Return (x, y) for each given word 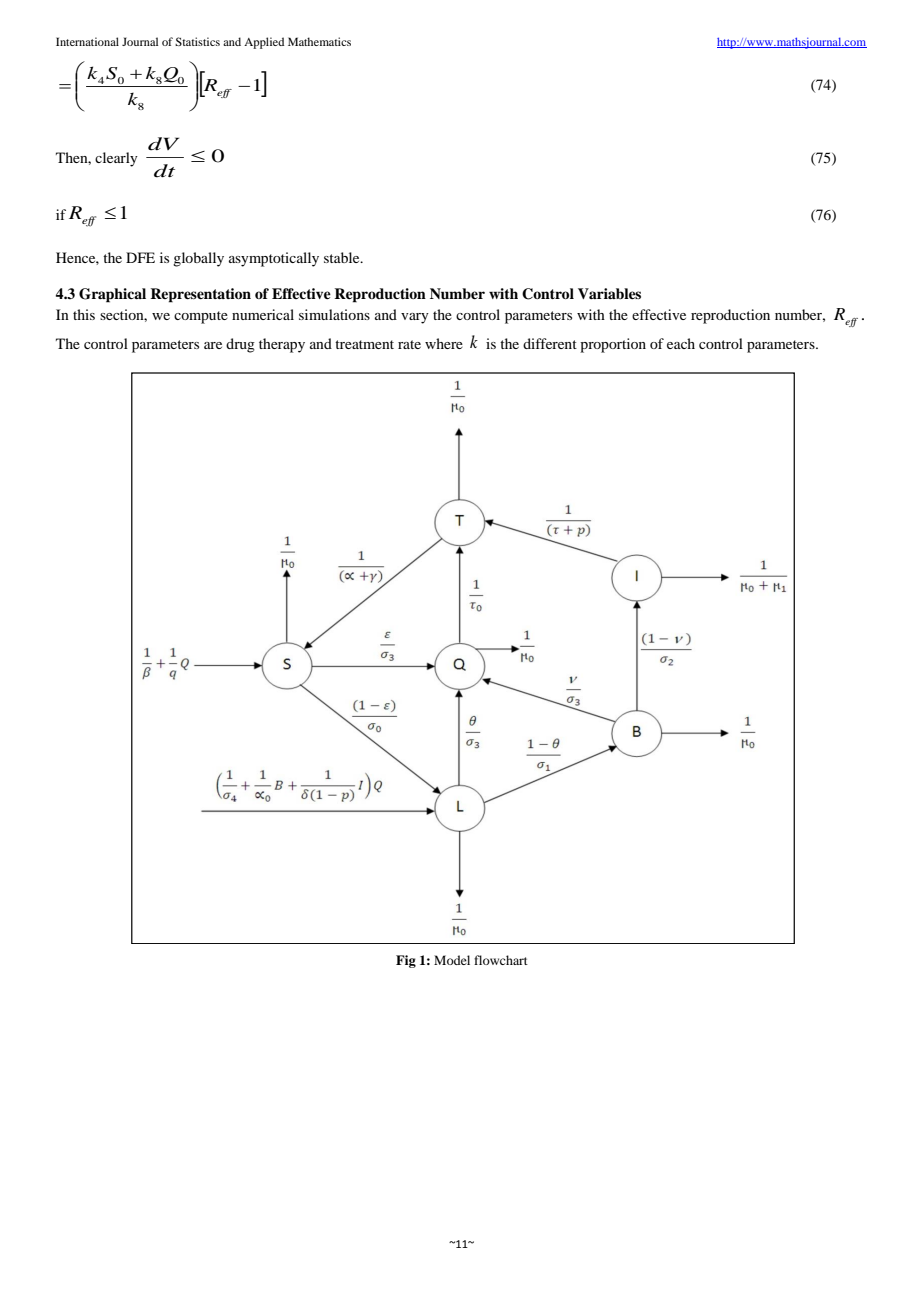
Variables (609, 293)
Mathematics (319, 41)
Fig (406, 961)
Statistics (197, 41)
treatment (364, 344)
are (213, 345)
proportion (613, 345)
